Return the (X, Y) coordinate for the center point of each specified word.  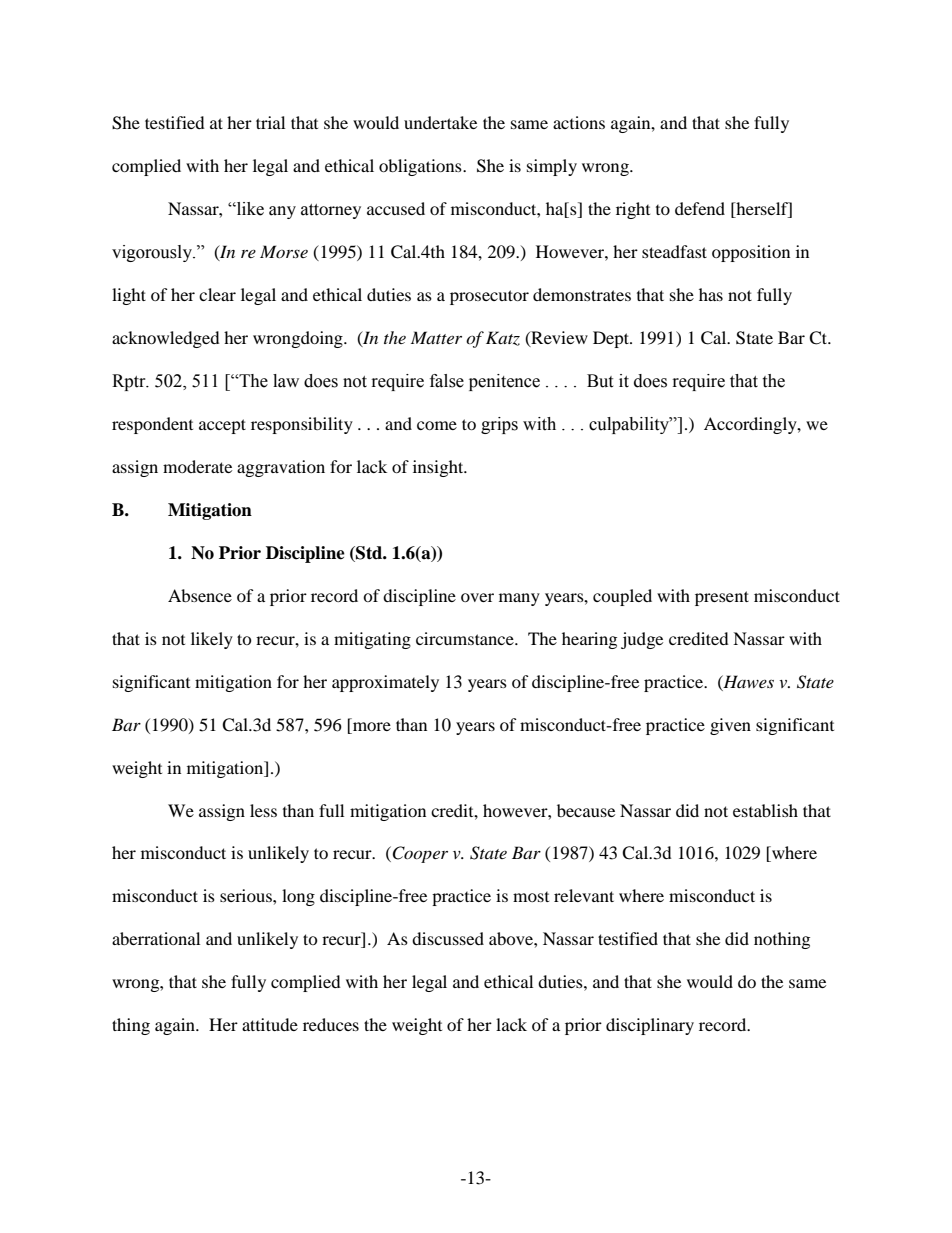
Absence (200, 595)
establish (765, 810)
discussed (448, 938)
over (477, 597)
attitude (270, 1024)
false (447, 381)
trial (270, 122)
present (722, 598)
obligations (421, 167)
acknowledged (166, 339)
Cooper (419, 854)
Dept (612, 339)
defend (700, 208)
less (263, 810)
